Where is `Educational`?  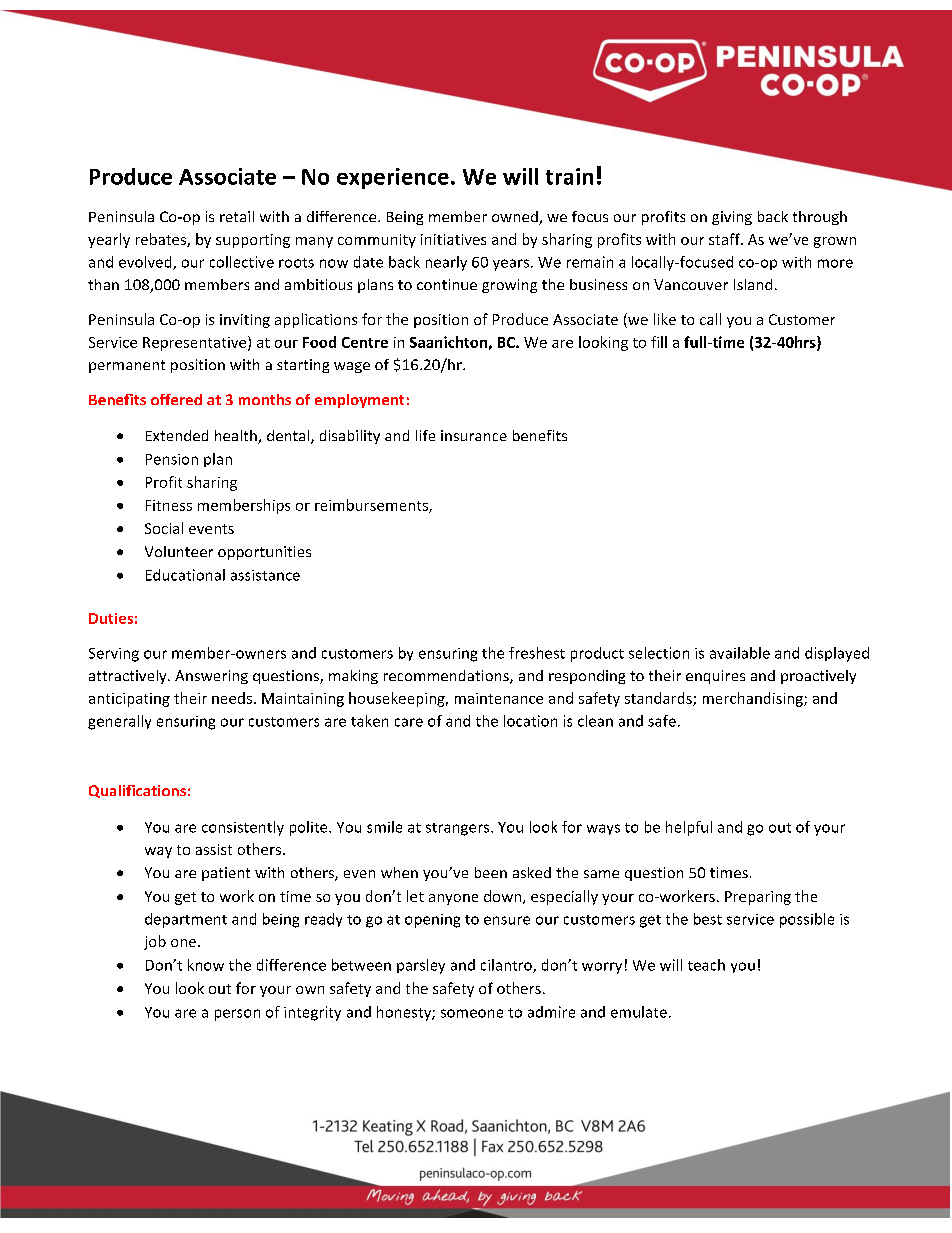 Educational is located at coordinates (185, 575).
